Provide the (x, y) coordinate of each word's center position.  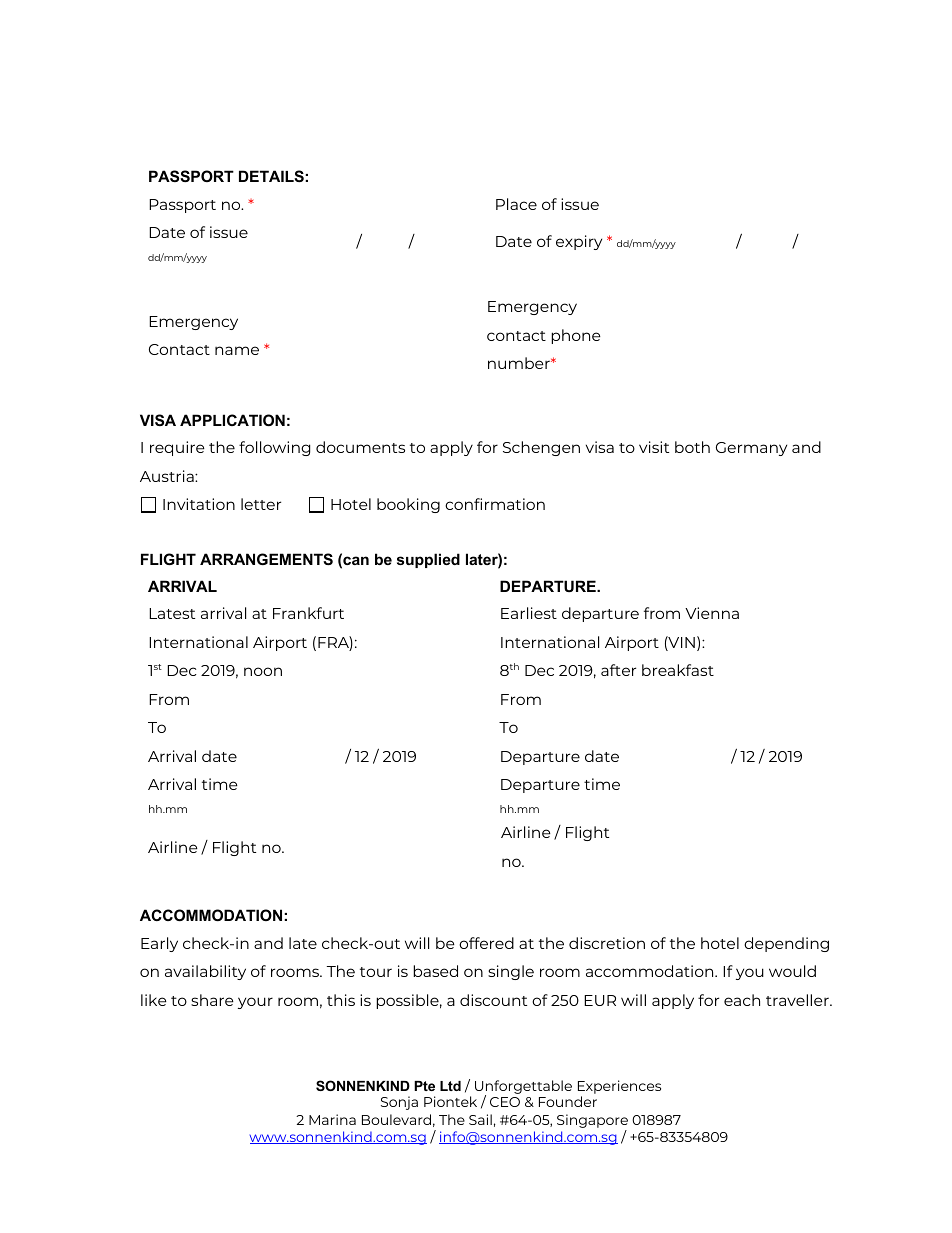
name (237, 350)
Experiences (619, 1087)
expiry (579, 242)
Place (516, 204)
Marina (332, 1119)
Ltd (450, 1086)
